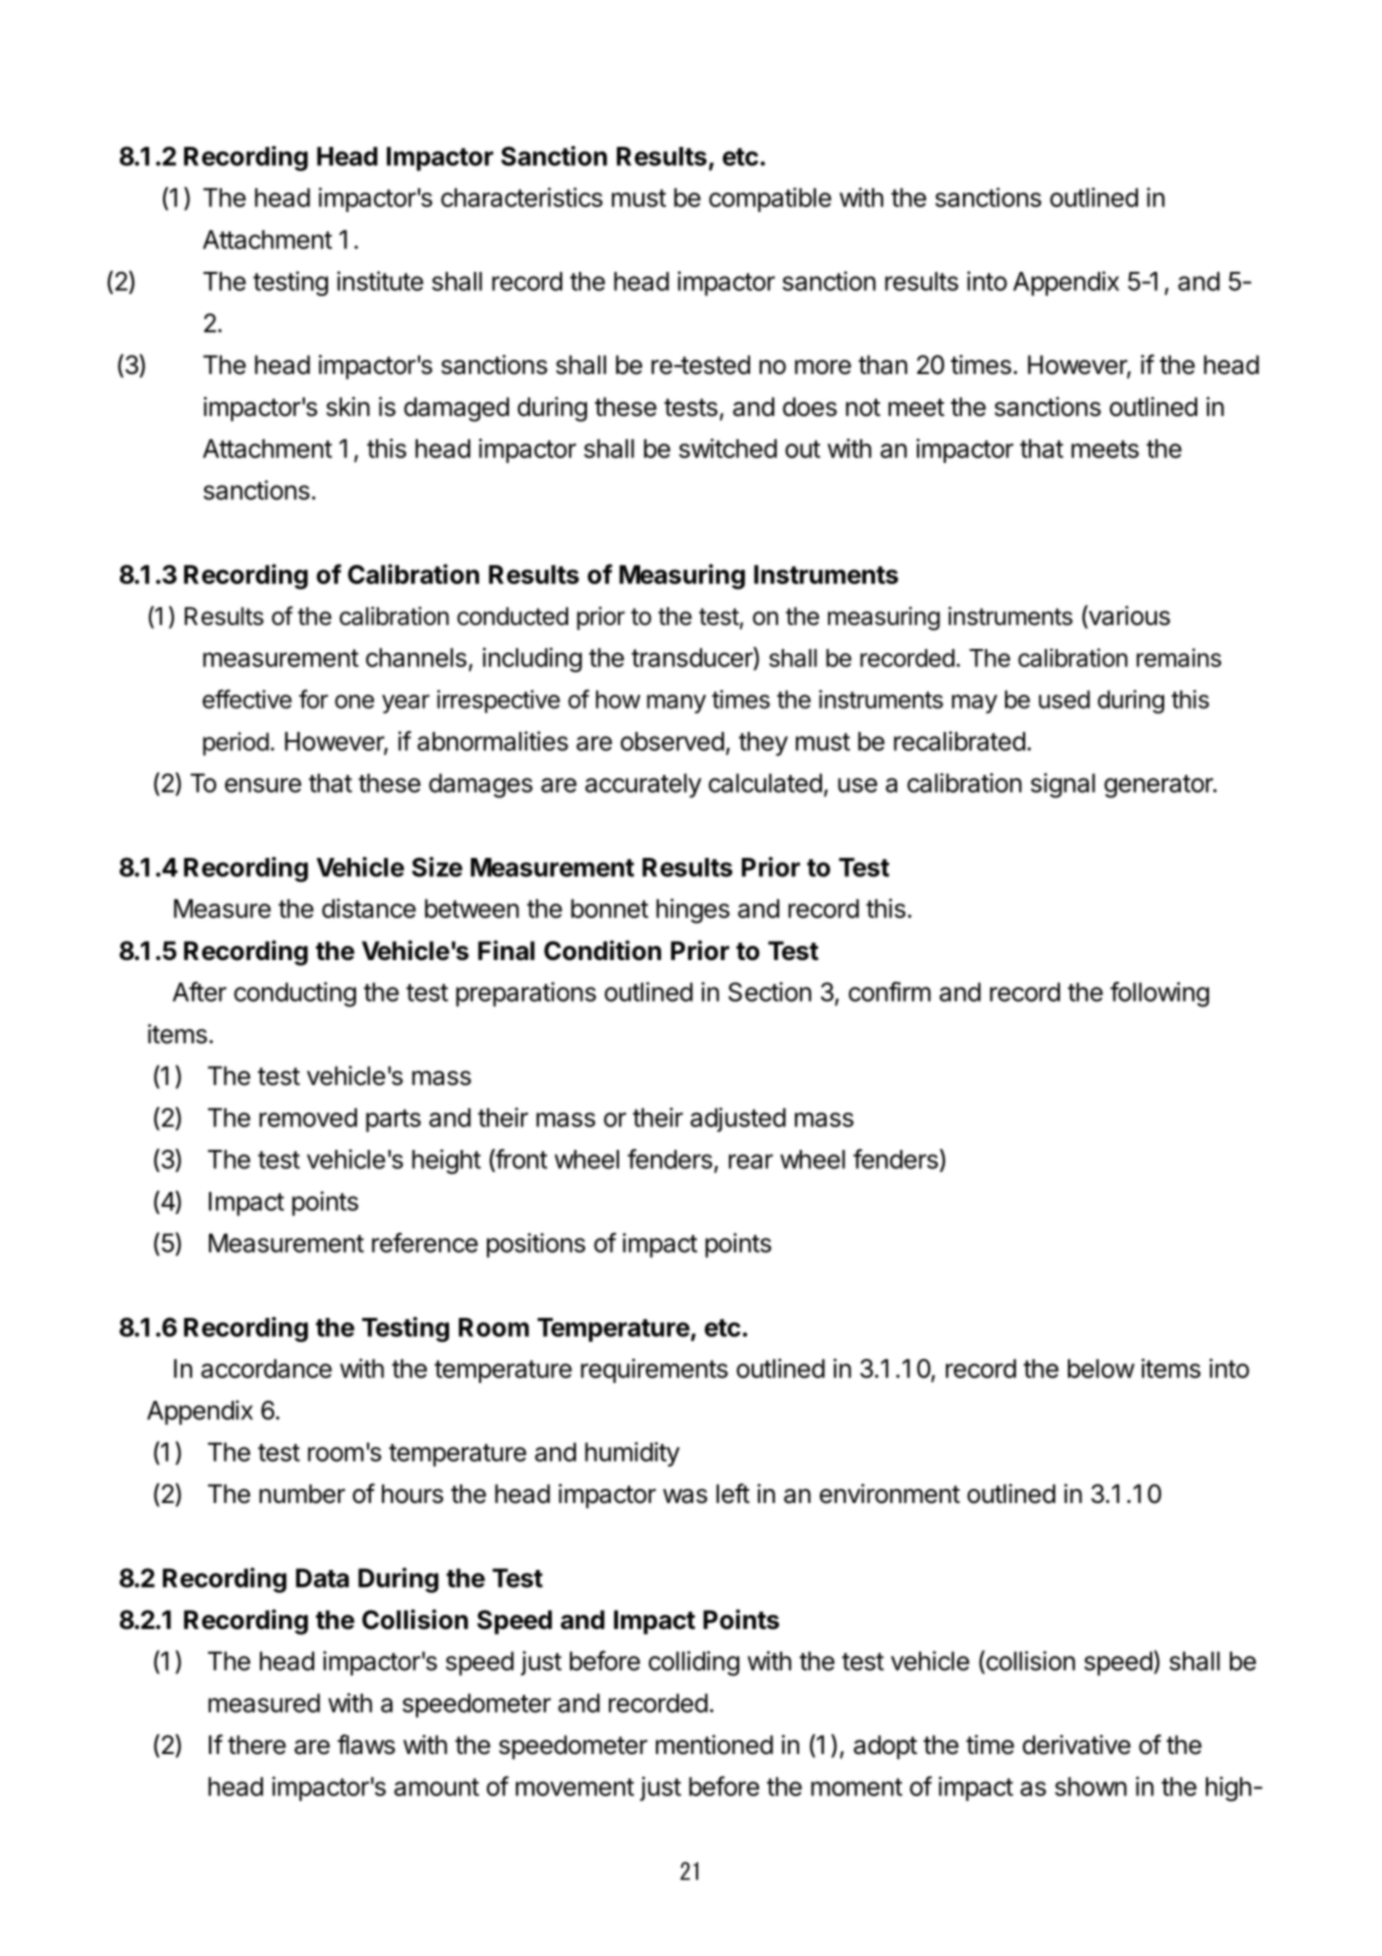 Image resolution: width=1382 pixels, height=1956 pixels. Describe the element at coordinates (676, 704) in the document. I see `many` at that location.
